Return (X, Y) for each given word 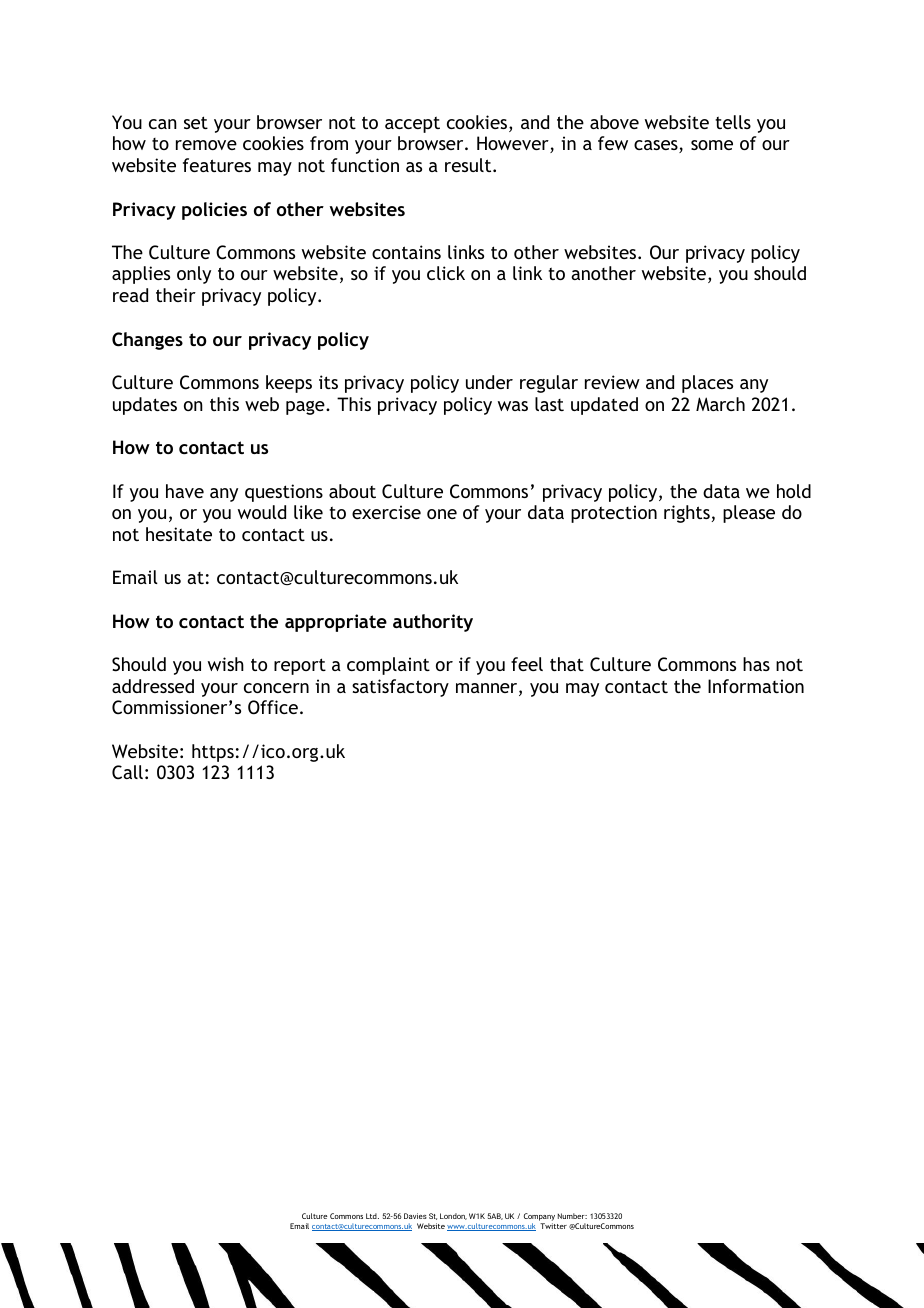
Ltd (372, 1216)
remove (206, 145)
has (756, 664)
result (469, 165)
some (712, 145)
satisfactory (400, 688)
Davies (415, 1216)
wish (226, 664)
